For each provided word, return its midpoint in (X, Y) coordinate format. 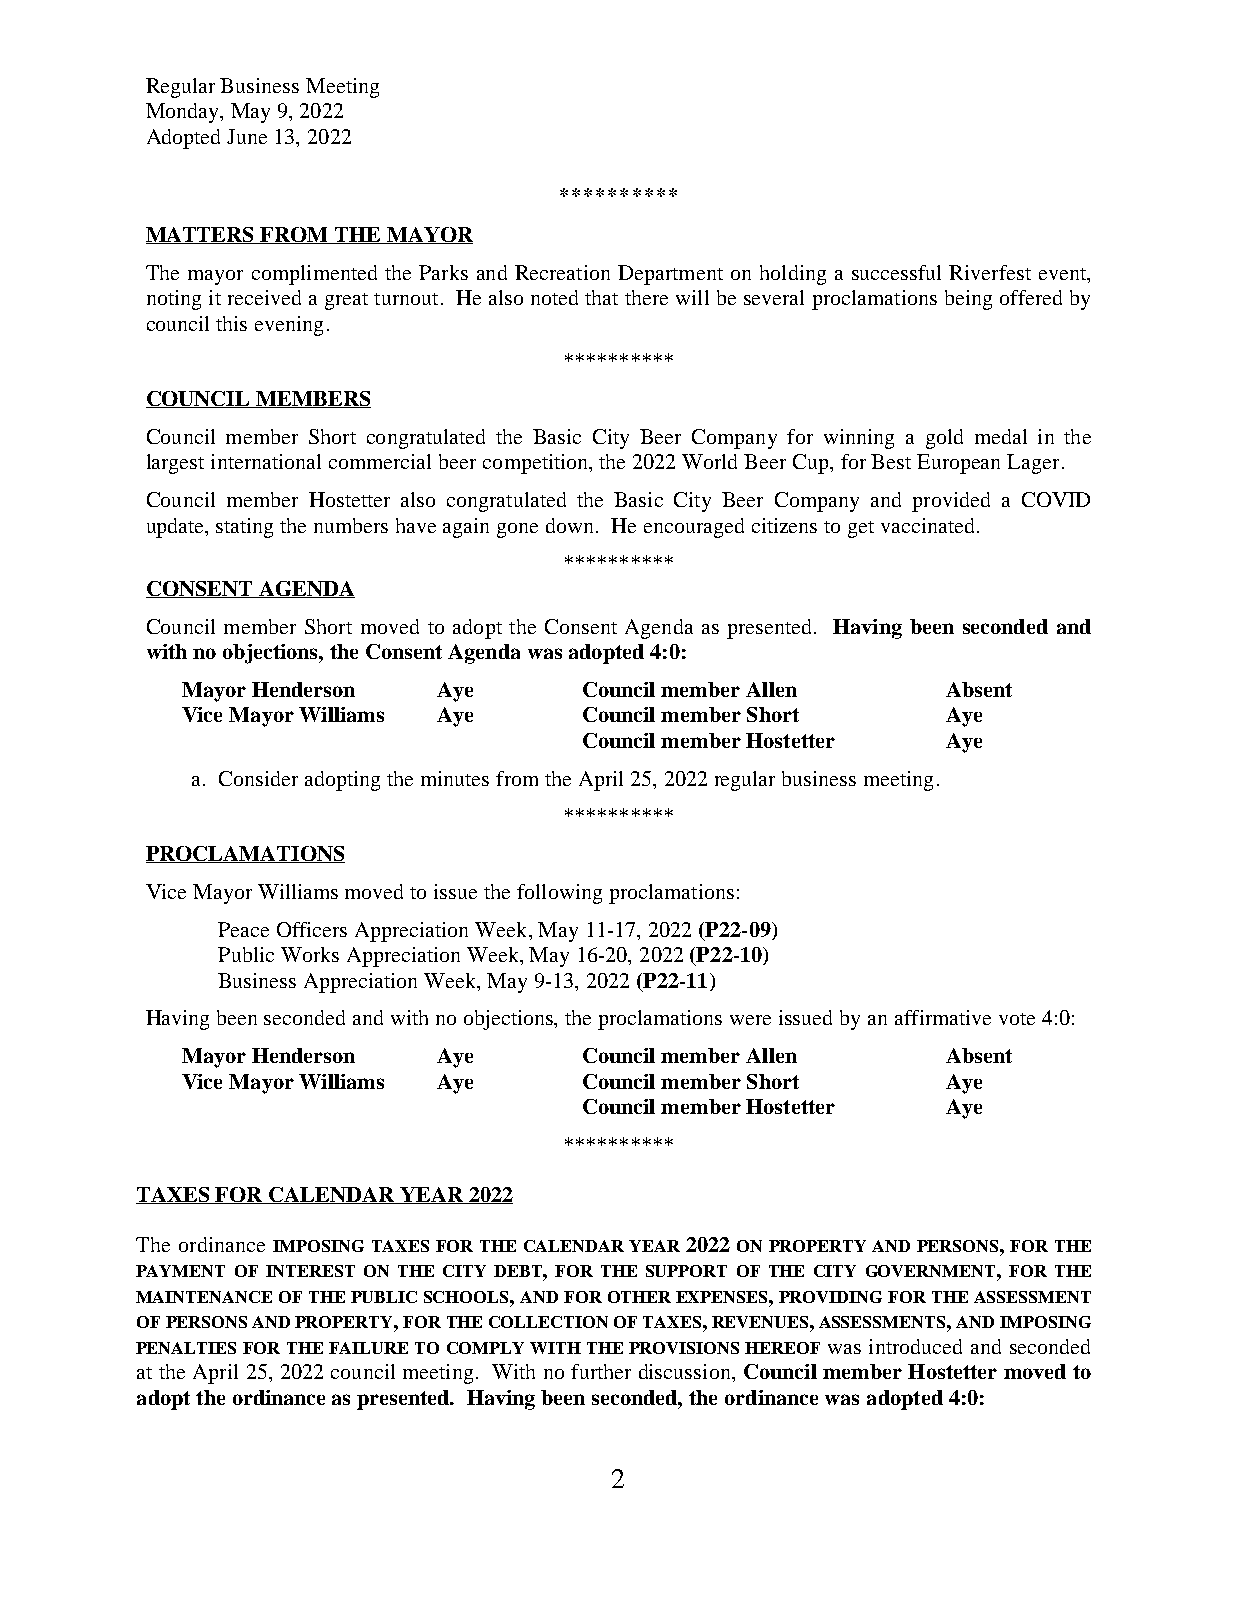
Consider (258, 778)
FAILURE (368, 1348)
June (247, 136)
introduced (915, 1346)
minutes (455, 778)
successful (896, 272)
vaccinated (929, 525)
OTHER (639, 1297)
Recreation (562, 272)
